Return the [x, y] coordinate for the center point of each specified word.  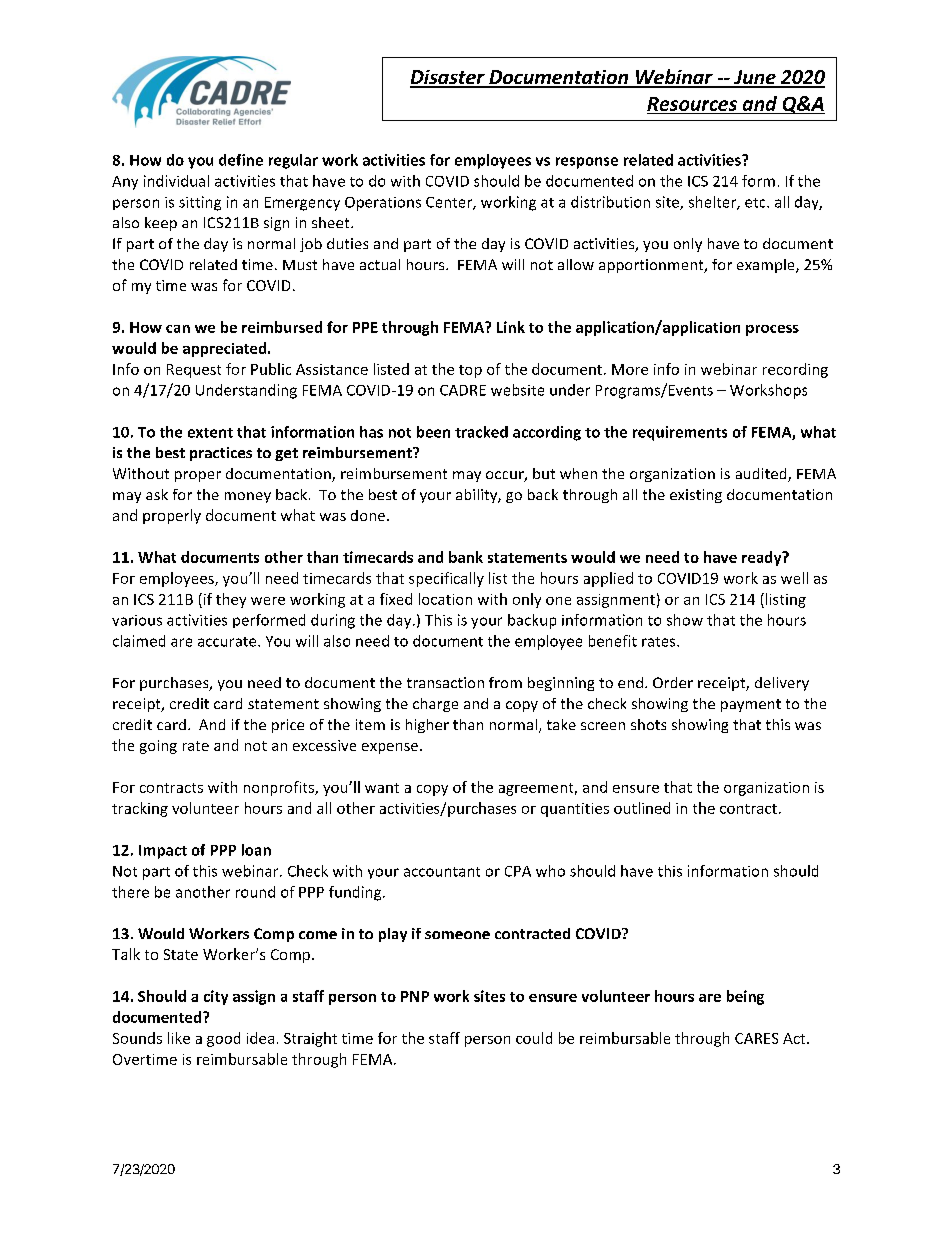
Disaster [448, 78]
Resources [692, 104]
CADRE [463, 390]
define [241, 160]
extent [210, 433]
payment [751, 705]
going [158, 747]
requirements [680, 433]
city [216, 997]
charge [435, 705]
